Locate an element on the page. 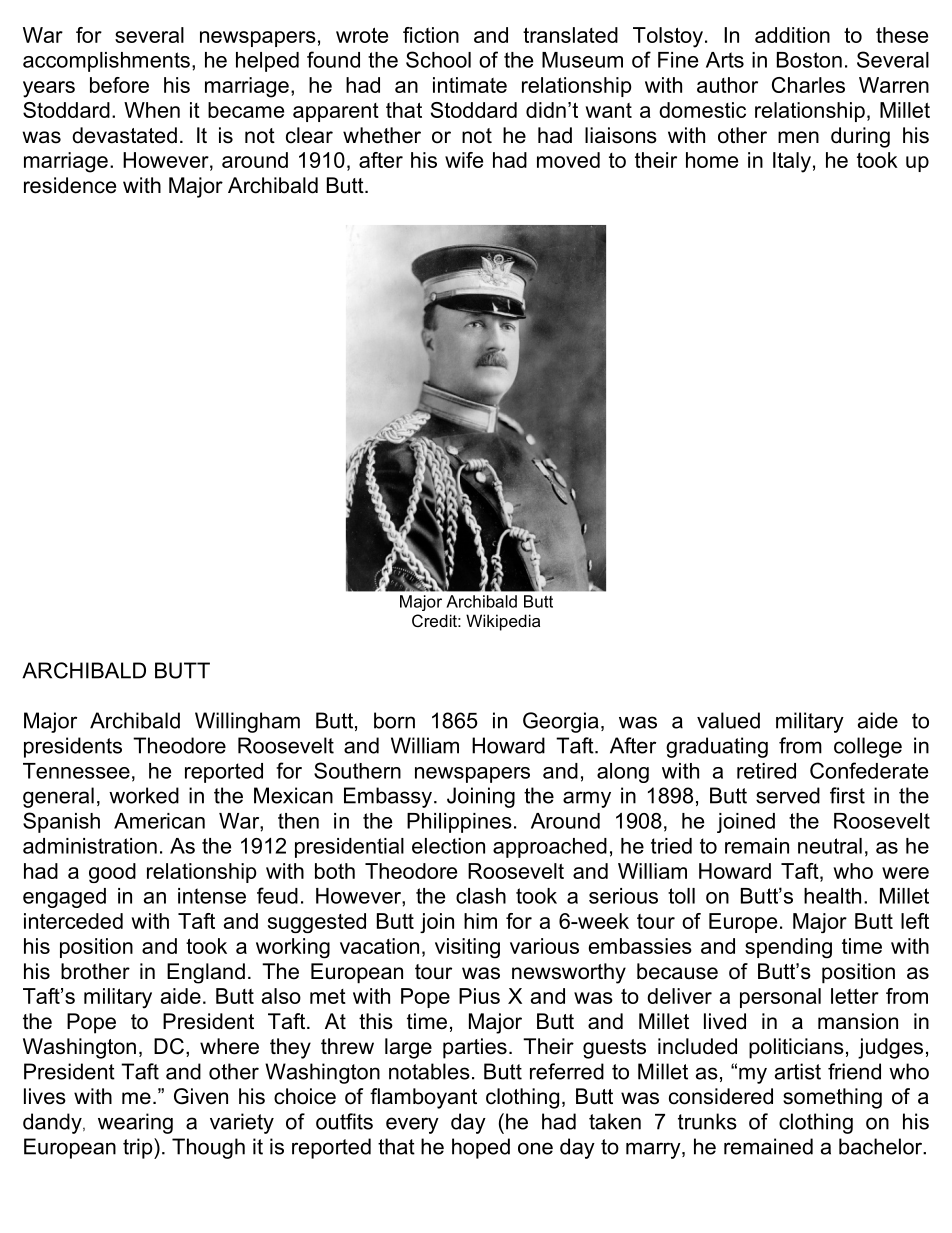 The height and width of the image is (1233, 952). intimate is located at coordinates (470, 85).
